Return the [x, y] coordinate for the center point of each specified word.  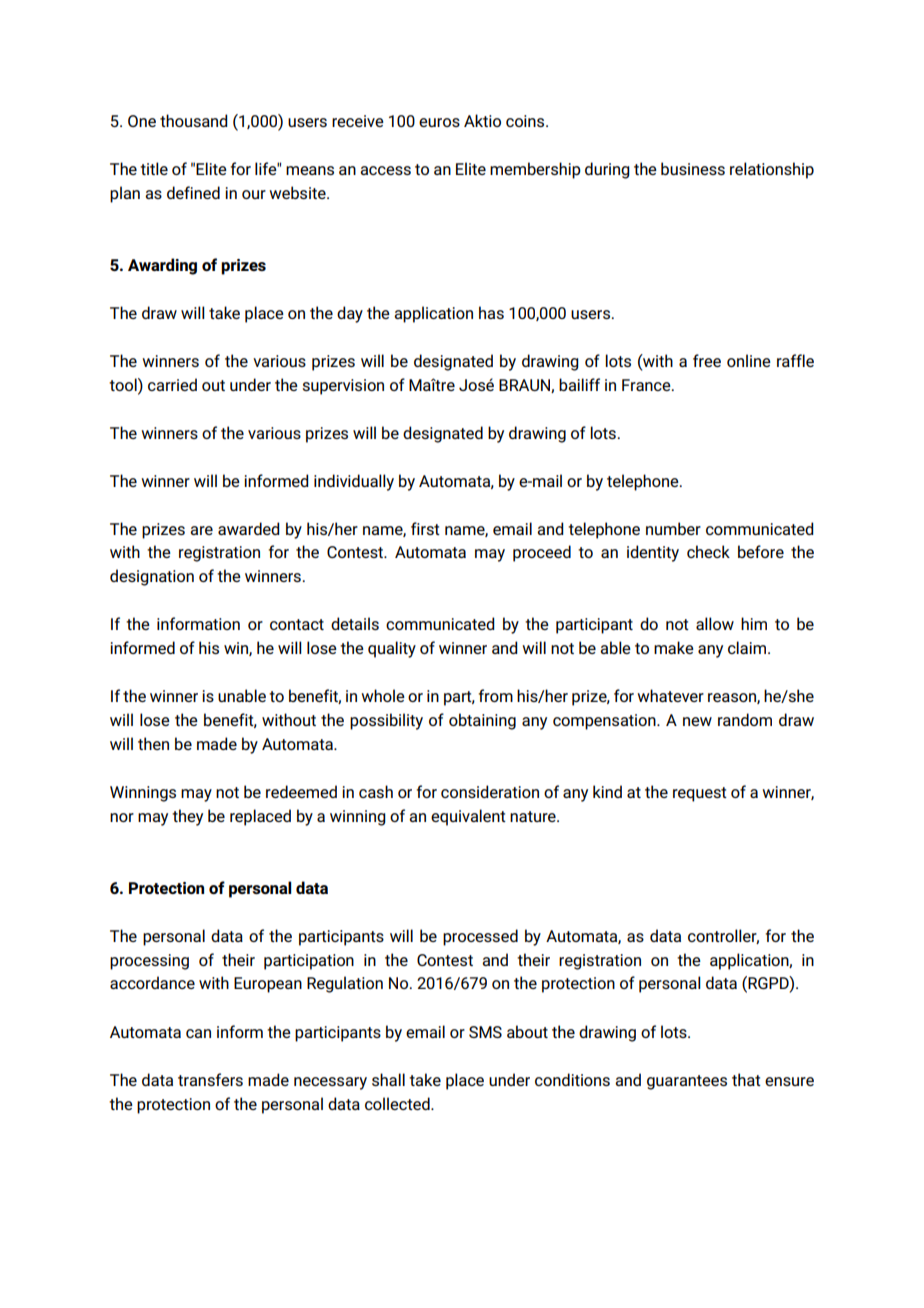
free [707, 360]
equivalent [468, 817]
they [187, 817]
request [700, 794]
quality [392, 649]
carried [172, 384]
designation [152, 577]
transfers [210, 1079]
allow [715, 623]
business [693, 168]
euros [439, 122]
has [491, 312]
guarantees [687, 1082]
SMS [485, 1032]
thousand [194, 120]
